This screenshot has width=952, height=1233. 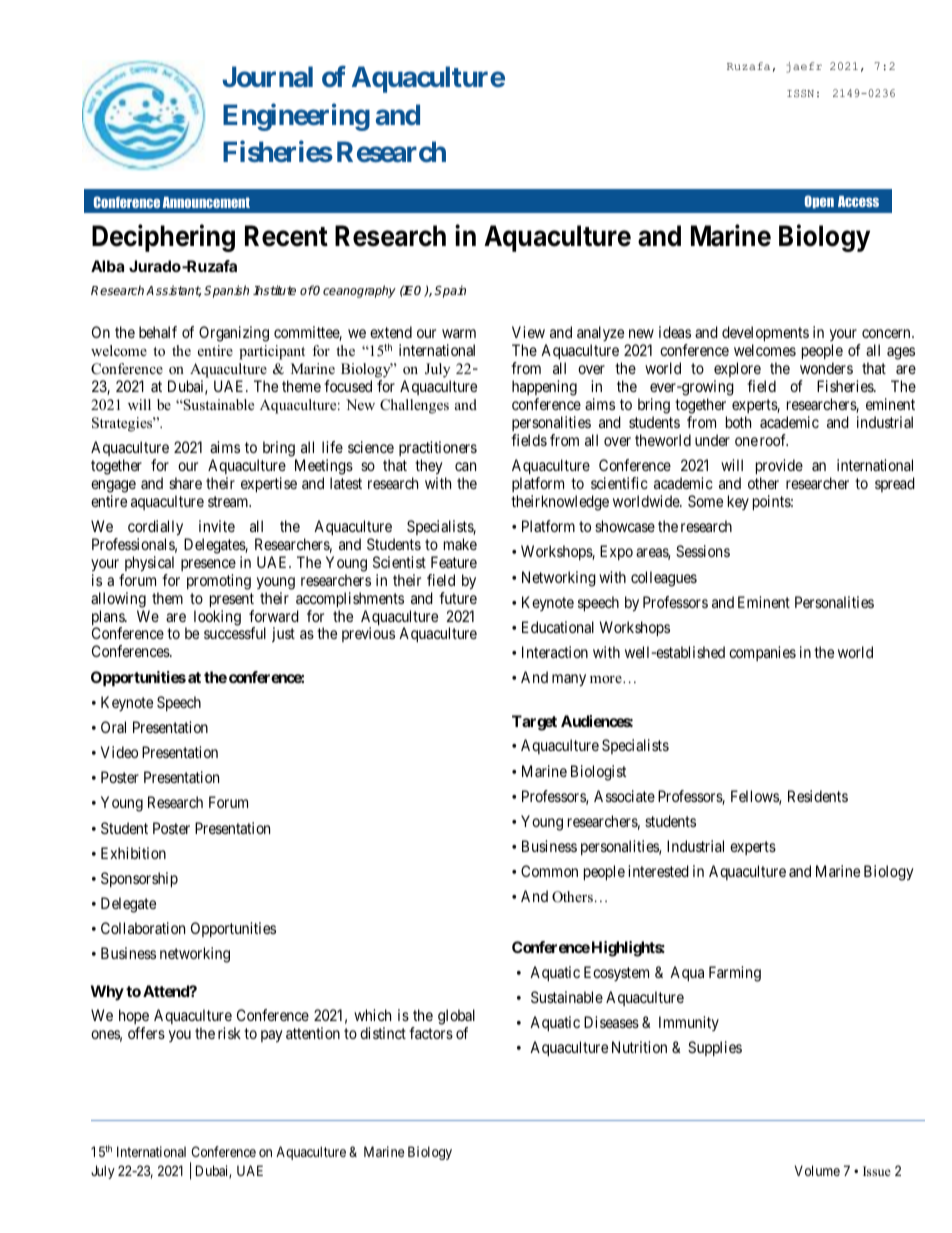 What do you see at coordinates (817, 1170) in the screenshot?
I see `Volume` at bounding box center [817, 1170].
